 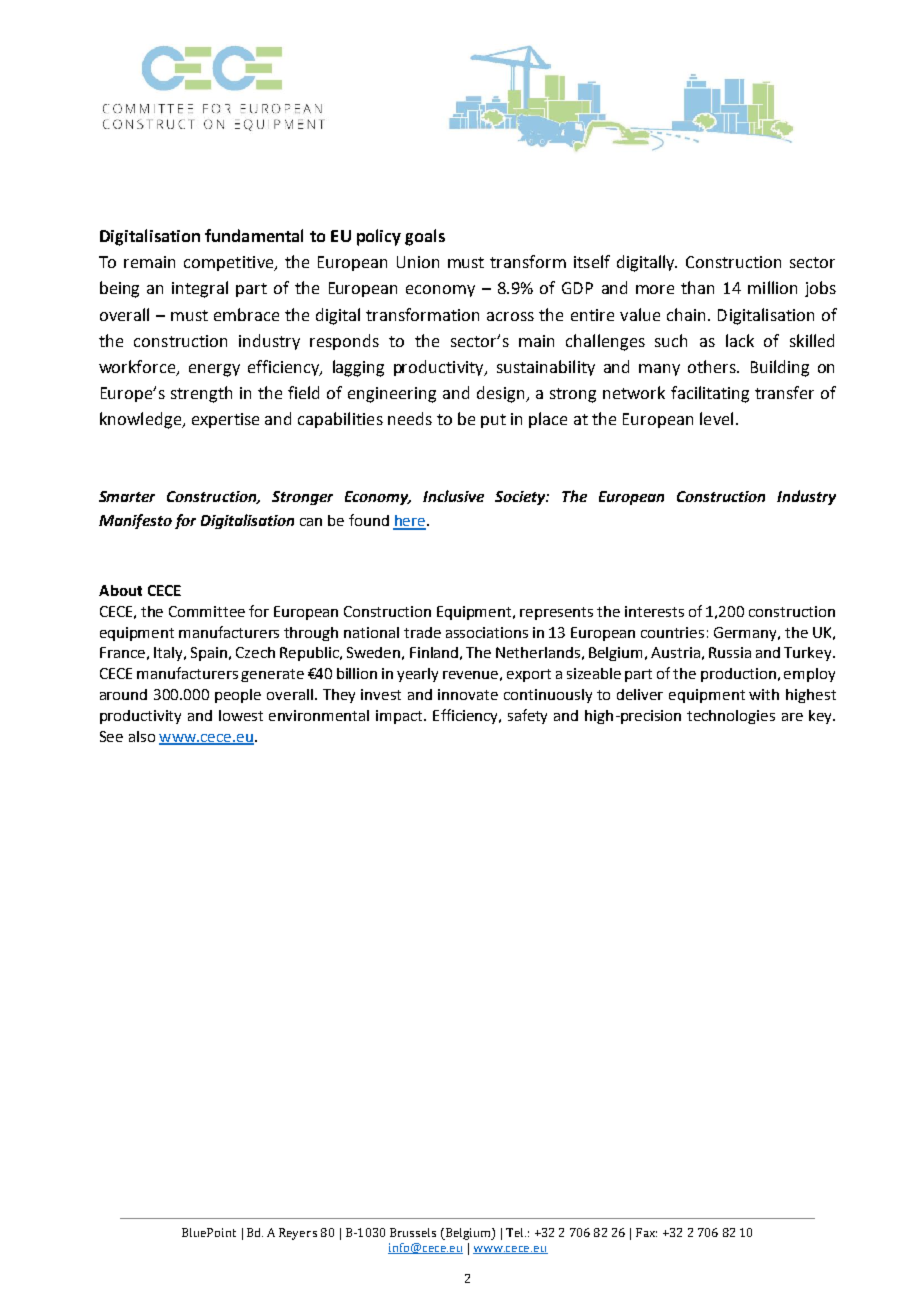 I want to click on safety, so click(x=527, y=716).
